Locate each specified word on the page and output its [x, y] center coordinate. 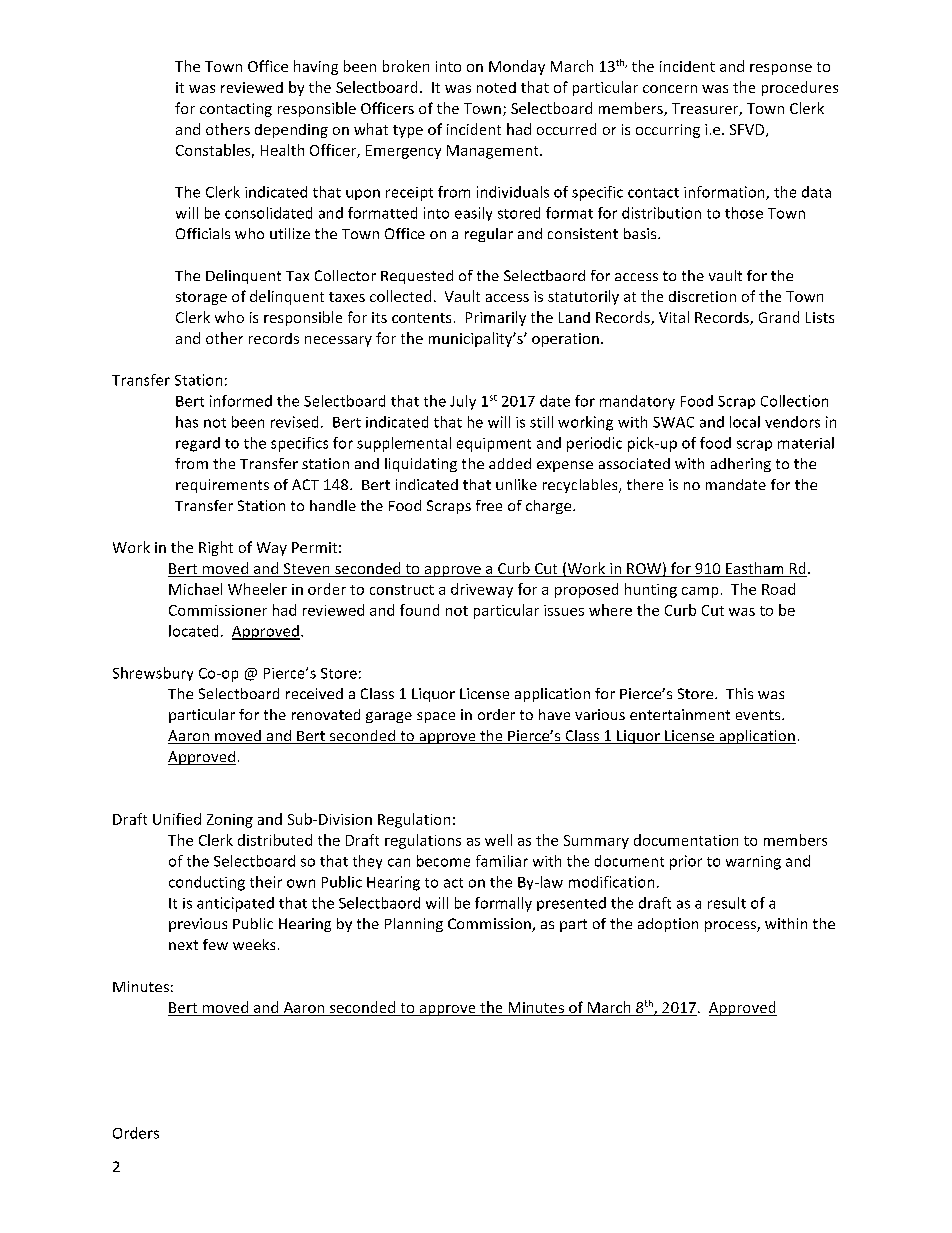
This [739, 693]
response [781, 69]
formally [503, 904]
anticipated [235, 904]
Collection [794, 401]
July [463, 402]
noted [496, 87]
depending [291, 131]
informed [241, 401]
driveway [482, 590]
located [193, 631]
